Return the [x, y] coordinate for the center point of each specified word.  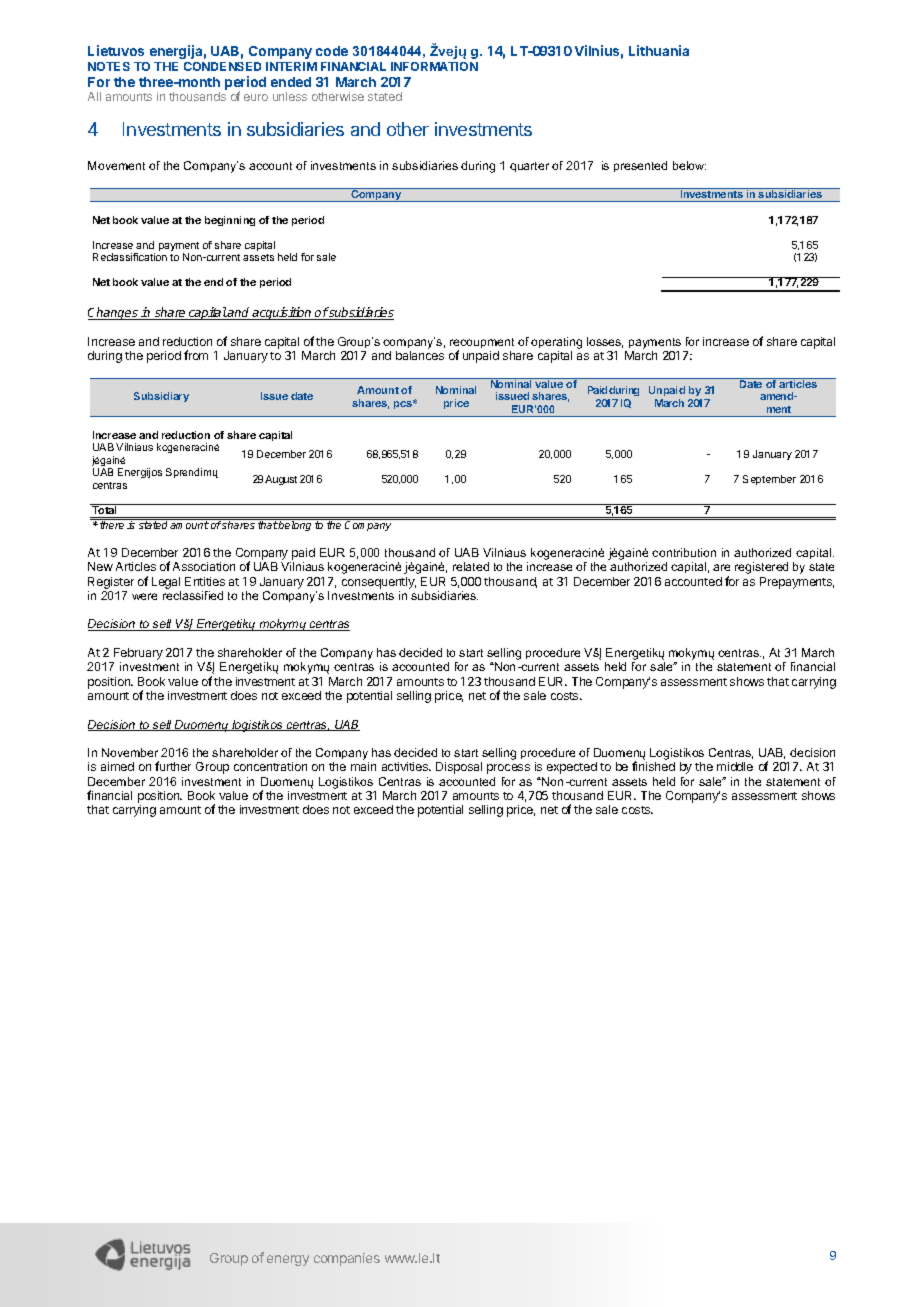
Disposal [459, 768]
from [196, 355]
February [137, 655]
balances [420, 355]
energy [288, 1260]
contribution [684, 552]
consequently [379, 583]
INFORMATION [434, 66]
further [173, 766]
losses [605, 342]
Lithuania [659, 50]
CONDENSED [222, 66]
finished [653, 766]
